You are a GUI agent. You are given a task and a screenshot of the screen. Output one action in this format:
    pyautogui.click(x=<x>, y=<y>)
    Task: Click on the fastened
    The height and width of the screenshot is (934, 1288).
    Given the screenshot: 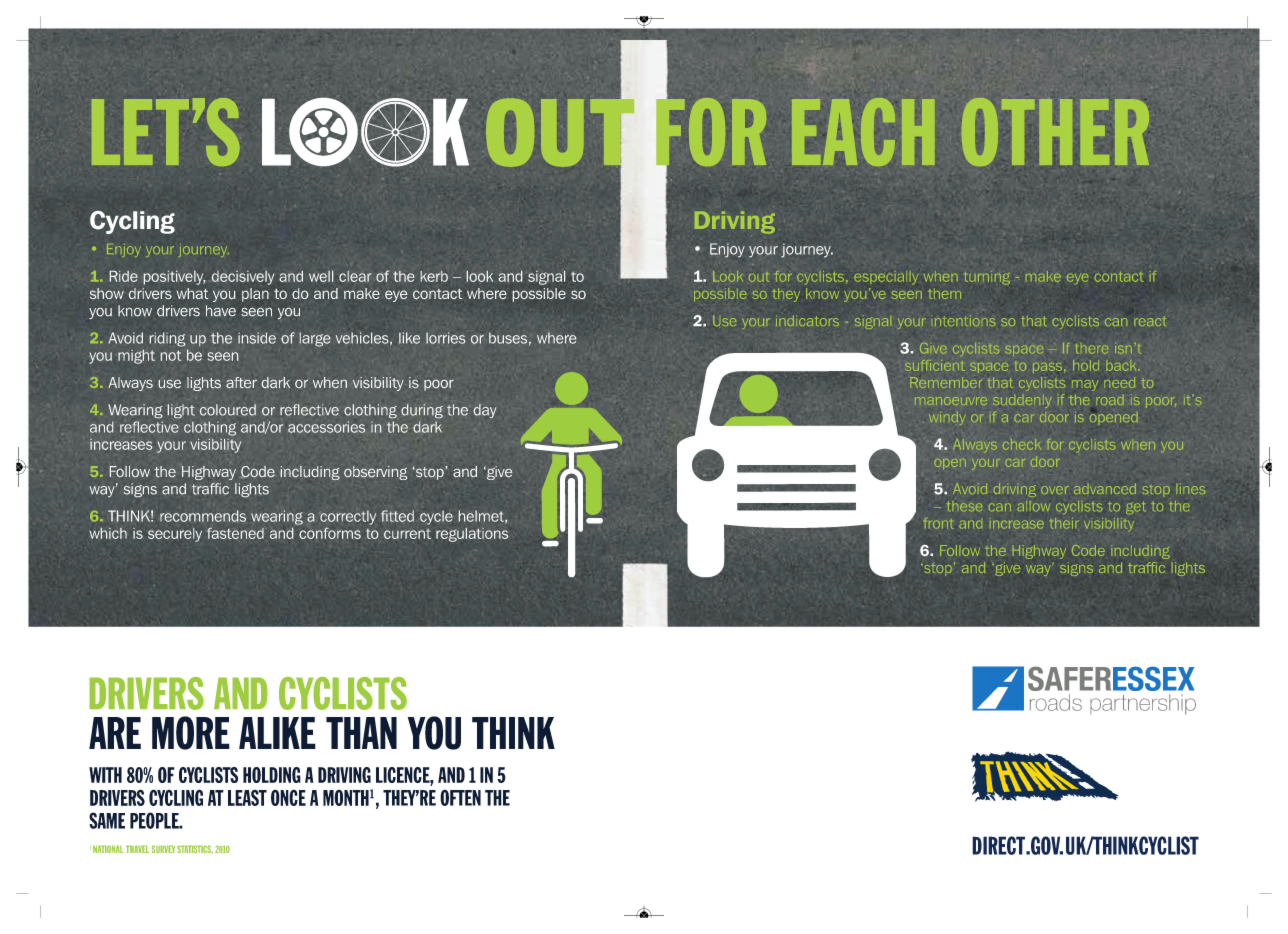 What is the action you would take?
    pyautogui.click(x=235, y=533)
